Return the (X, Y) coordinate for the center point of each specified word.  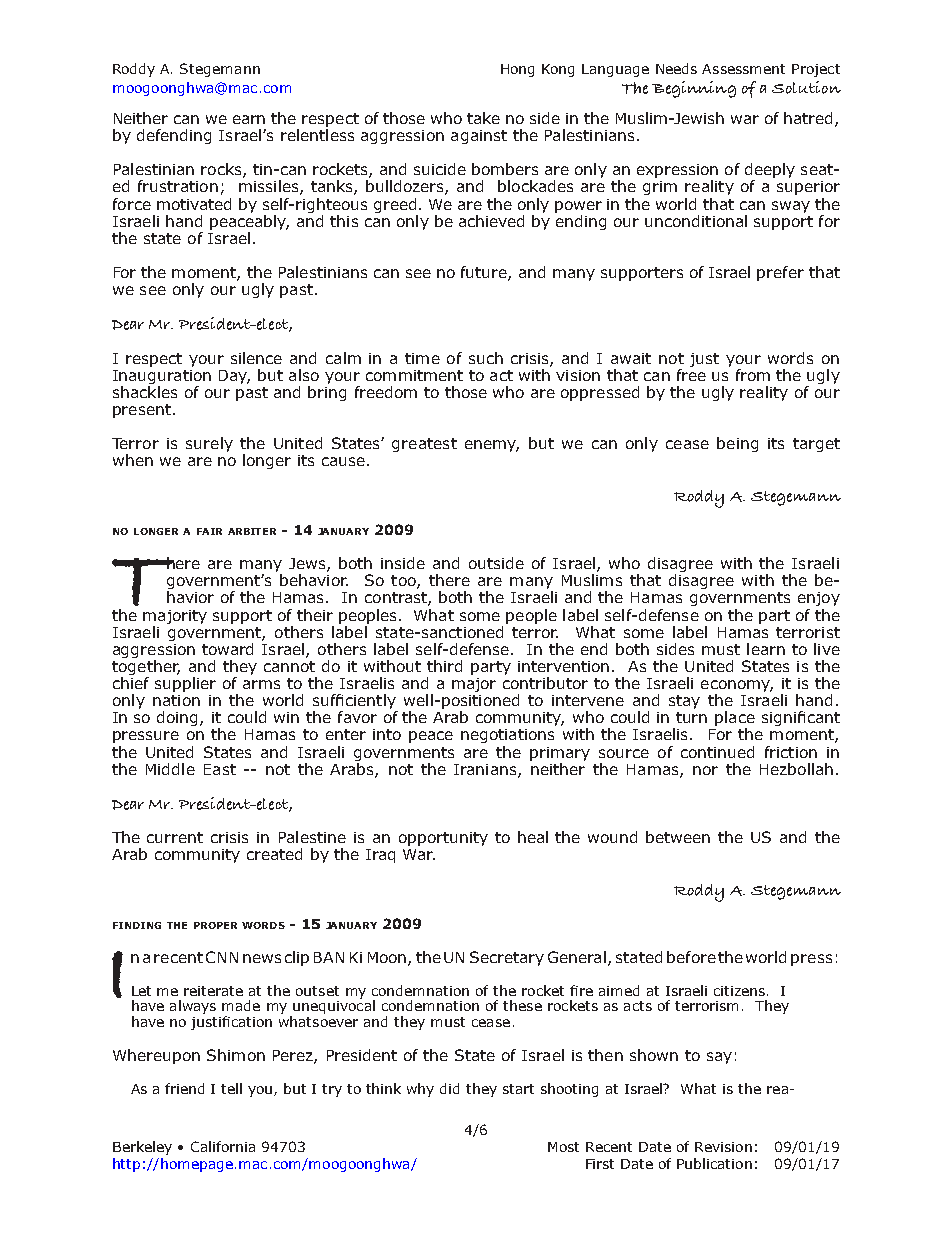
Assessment (743, 69)
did (449, 1088)
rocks (222, 170)
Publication (714, 1163)
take (483, 118)
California (223, 1146)
